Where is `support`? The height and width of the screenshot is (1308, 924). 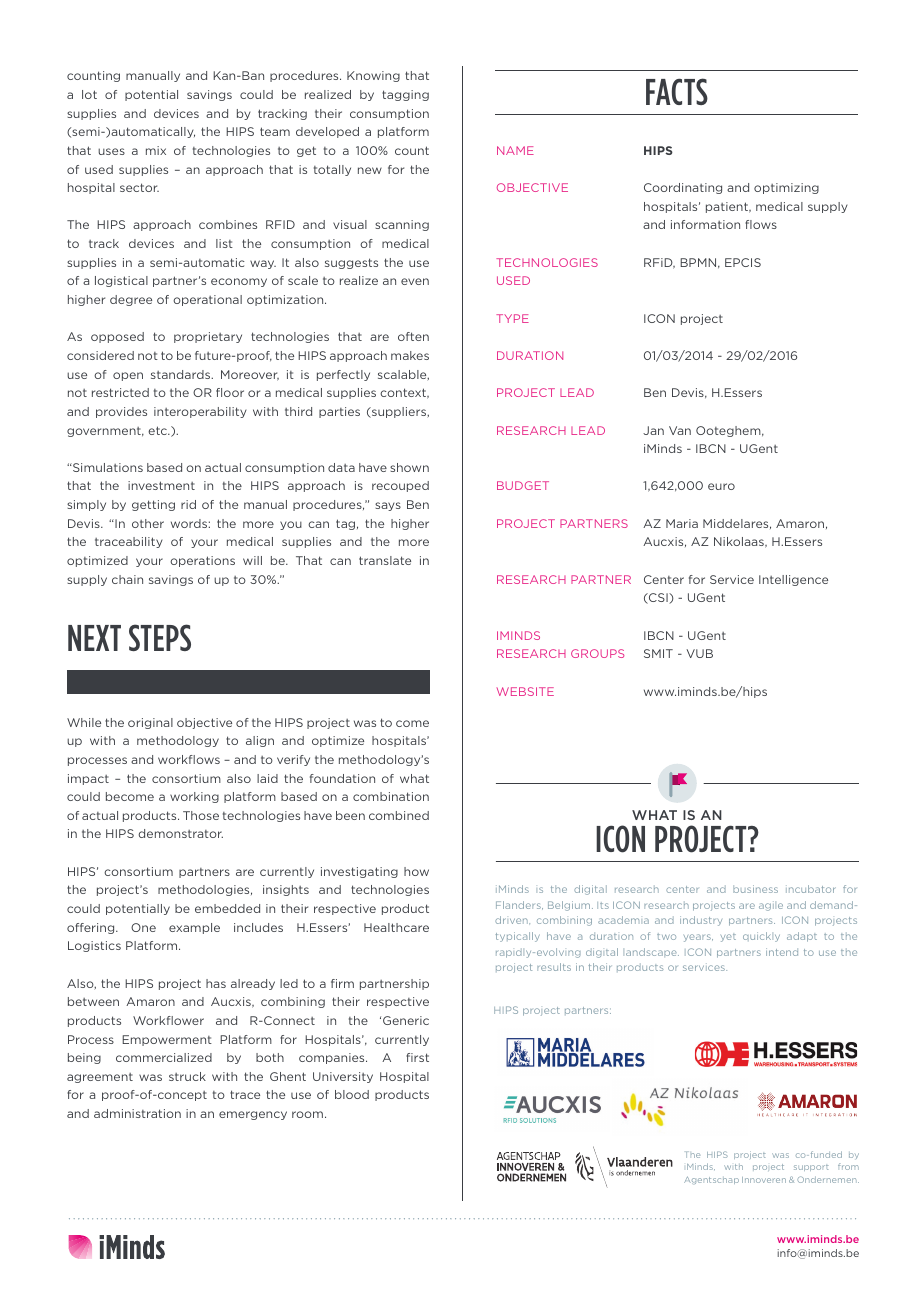
support is located at coordinates (811, 1168).
